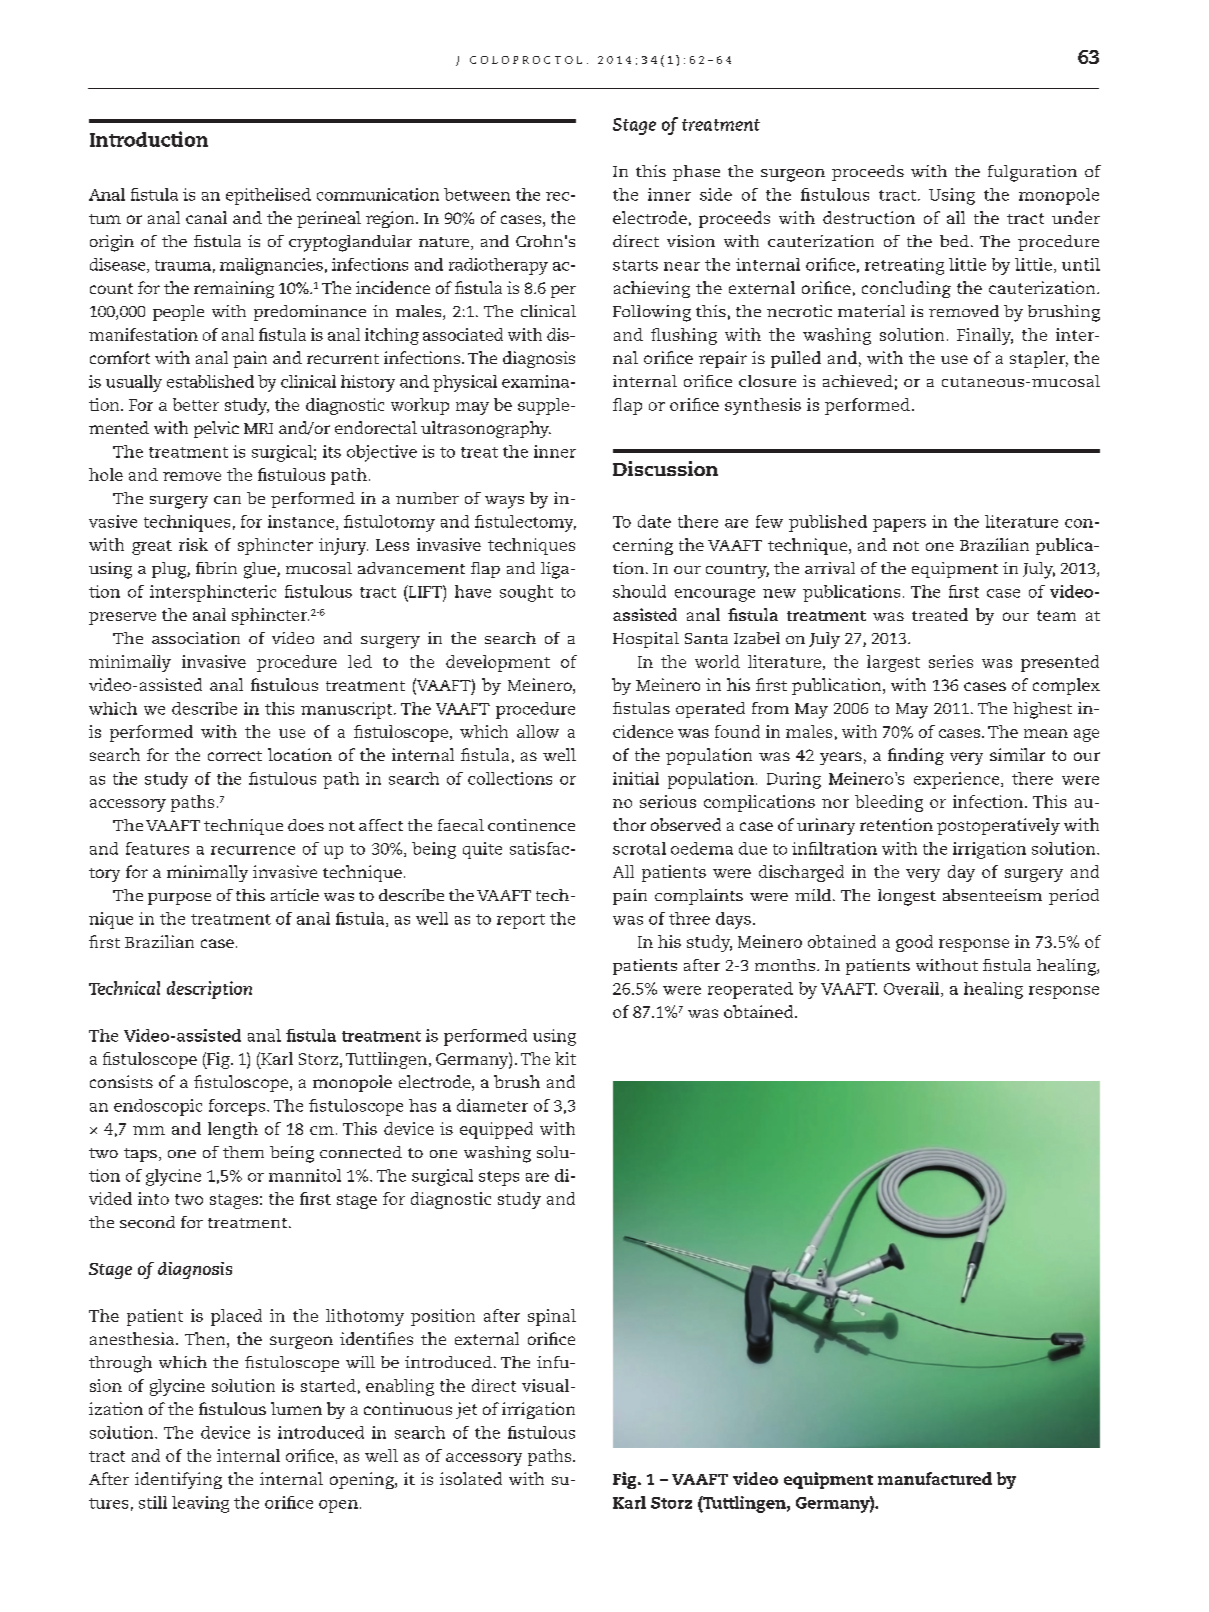 This image has height=1612, width=1209. Describe the element at coordinates (496, 1130) in the image. I see `equipped` at that location.
